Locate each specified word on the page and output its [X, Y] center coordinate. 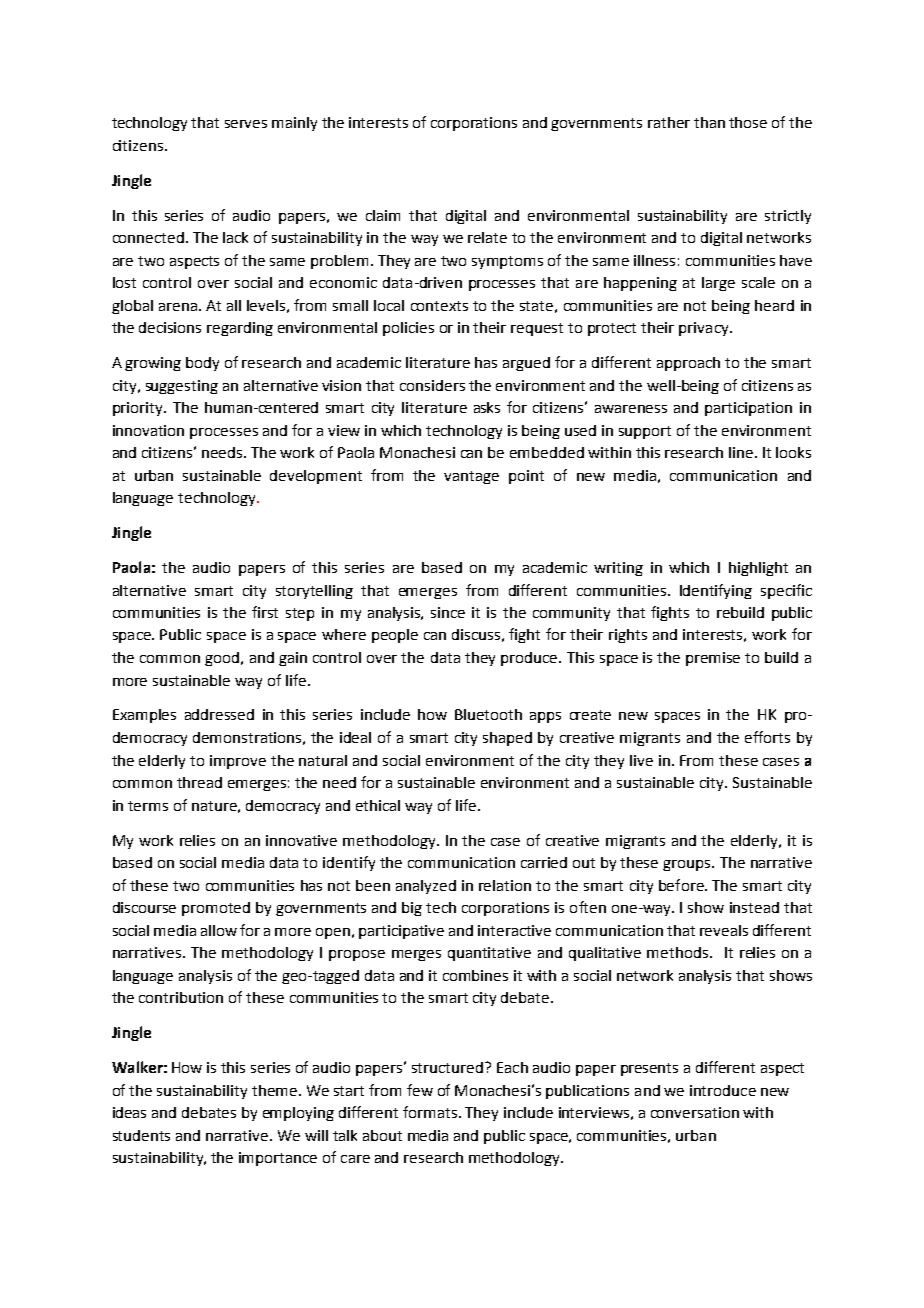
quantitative [489, 954]
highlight [758, 569]
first [265, 612]
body [202, 364]
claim [383, 215]
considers [432, 385]
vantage [471, 477]
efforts [767, 737]
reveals [724, 930]
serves [246, 124]
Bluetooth [488, 714]
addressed [219, 714]
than [709, 122]
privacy [705, 329]
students [141, 1135]
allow [219, 930]
